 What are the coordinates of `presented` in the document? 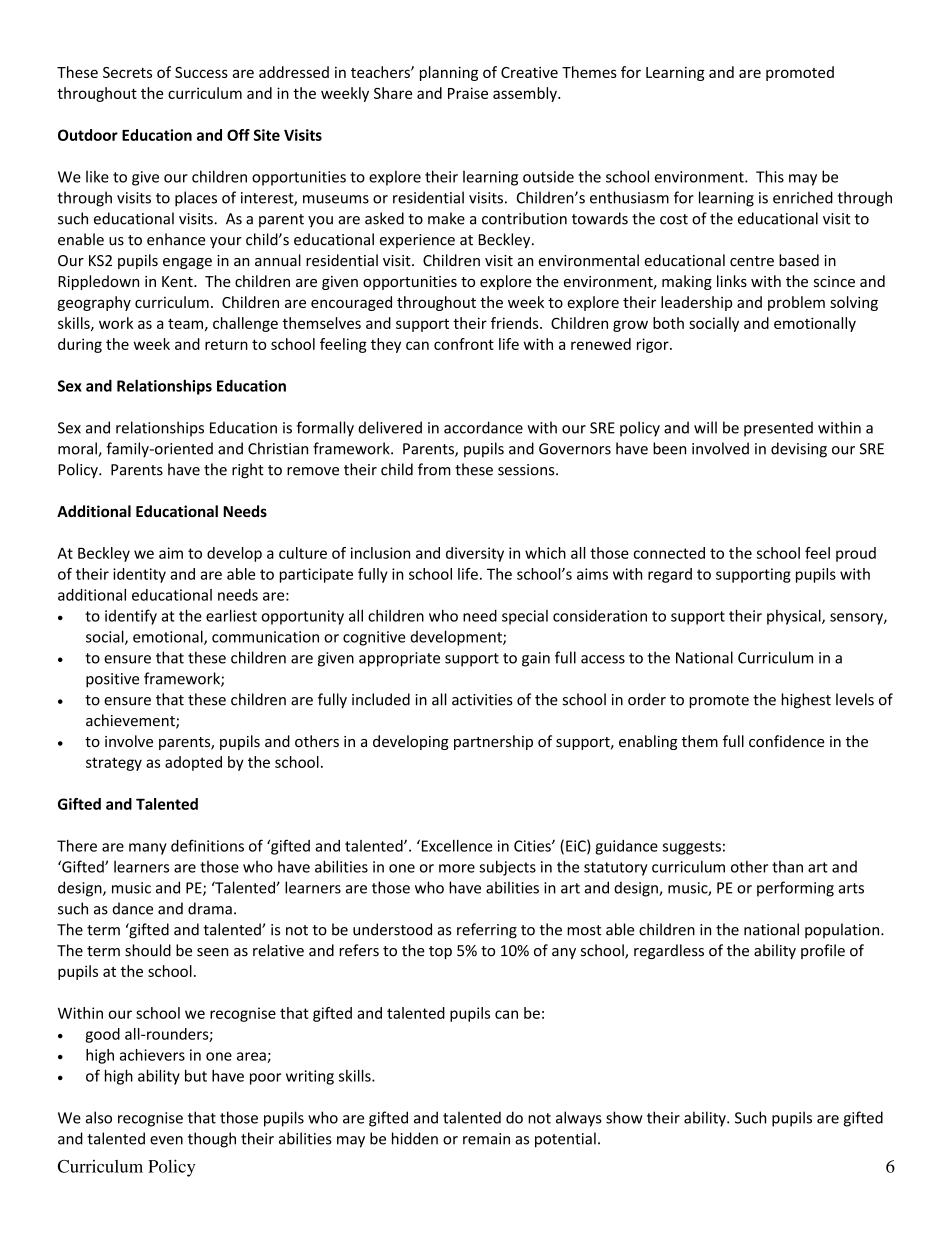 It's located at (778, 429).
